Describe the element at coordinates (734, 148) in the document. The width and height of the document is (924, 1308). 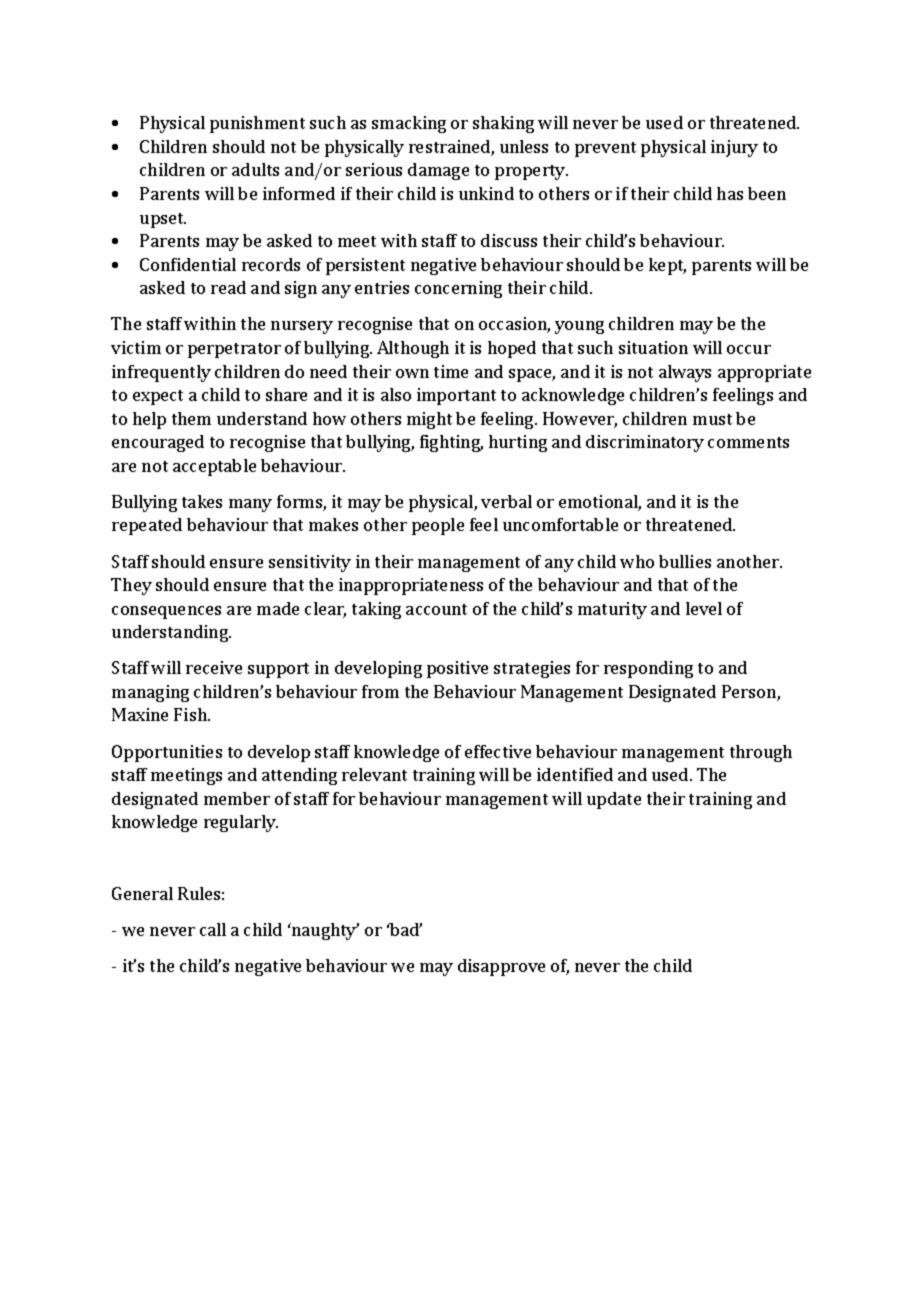
I see `injury` at that location.
